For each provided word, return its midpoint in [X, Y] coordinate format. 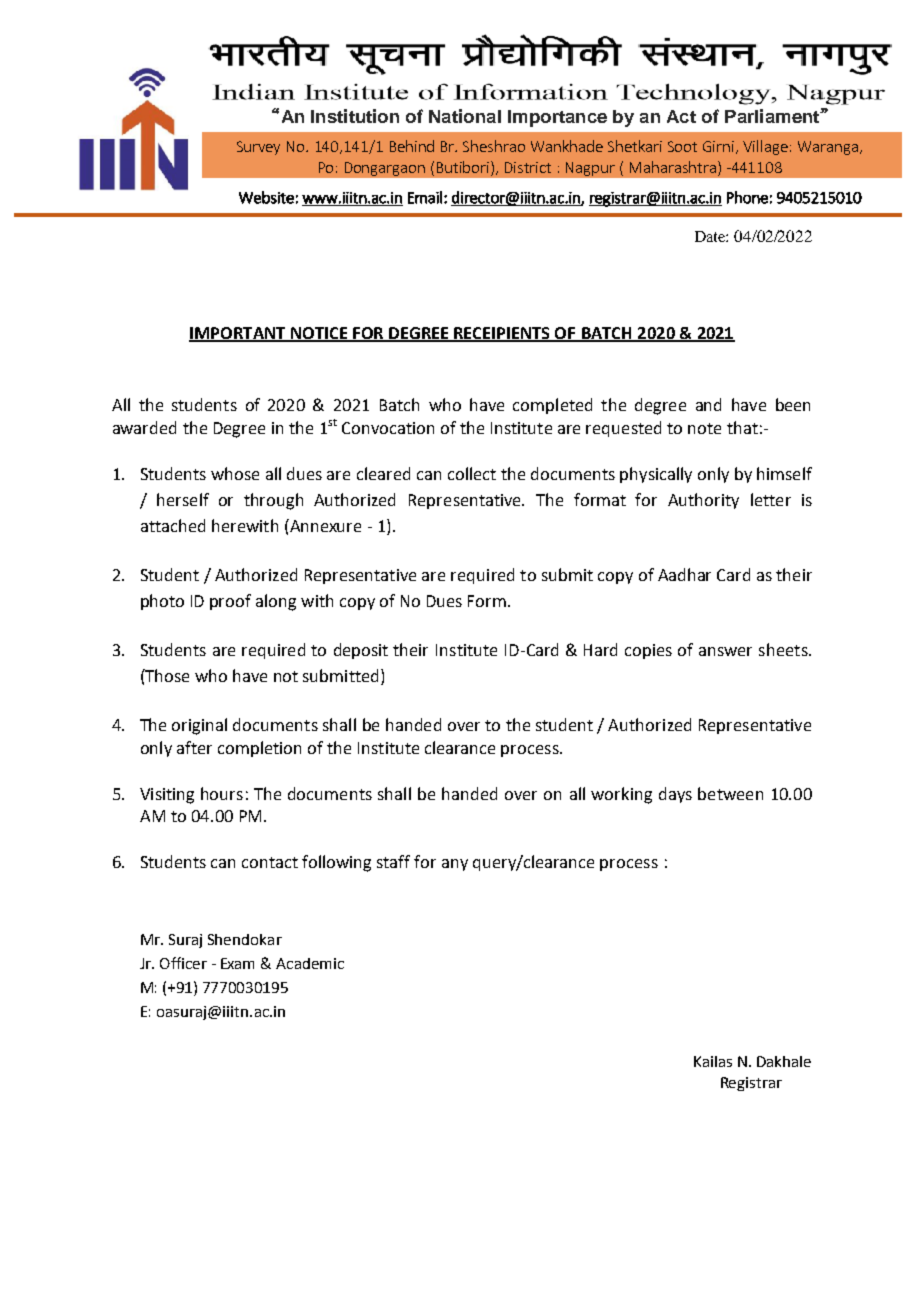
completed [552, 406]
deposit [361, 651]
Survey [258, 148]
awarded [144, 427]
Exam [237, 963]
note [704, 428]
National [465, 116]
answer [725, 651]
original [199, 726]
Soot [682, 146]
